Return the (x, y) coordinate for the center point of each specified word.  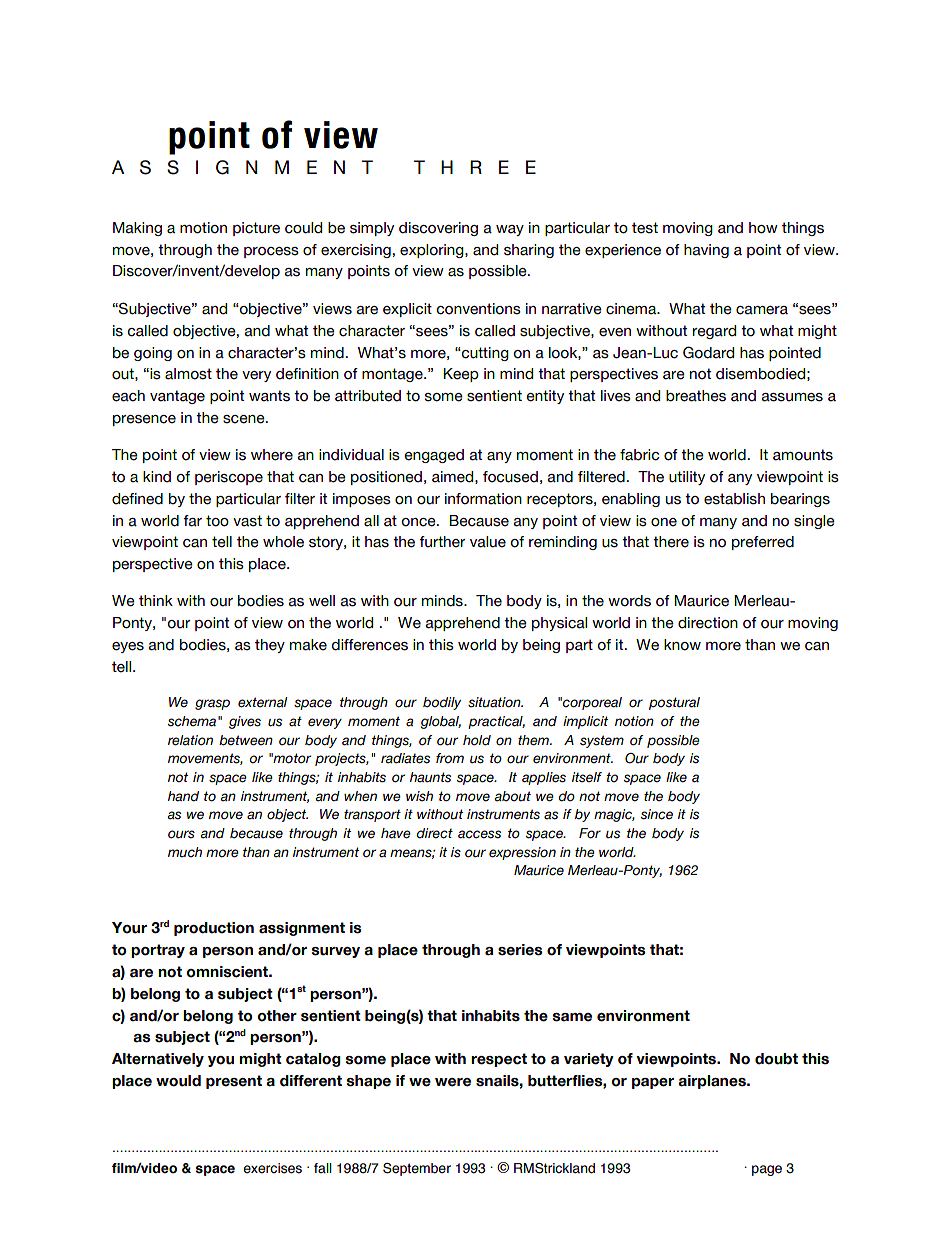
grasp (212, 704)
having (706, 251)
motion (203, 228)
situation (495, 702)
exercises (272, 1168)
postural (674, 703)
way (510, 230)
